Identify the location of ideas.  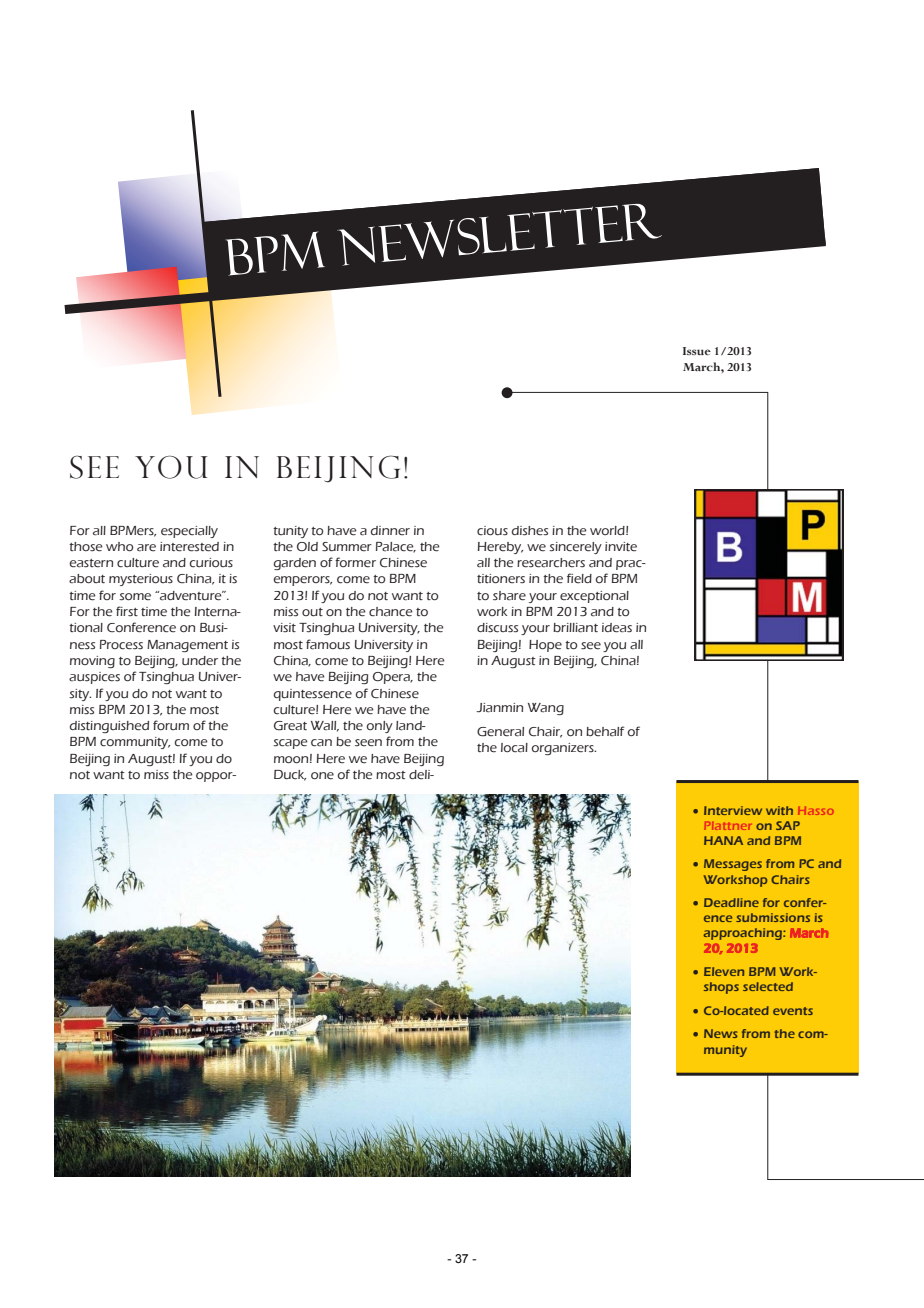
(617, 628).
